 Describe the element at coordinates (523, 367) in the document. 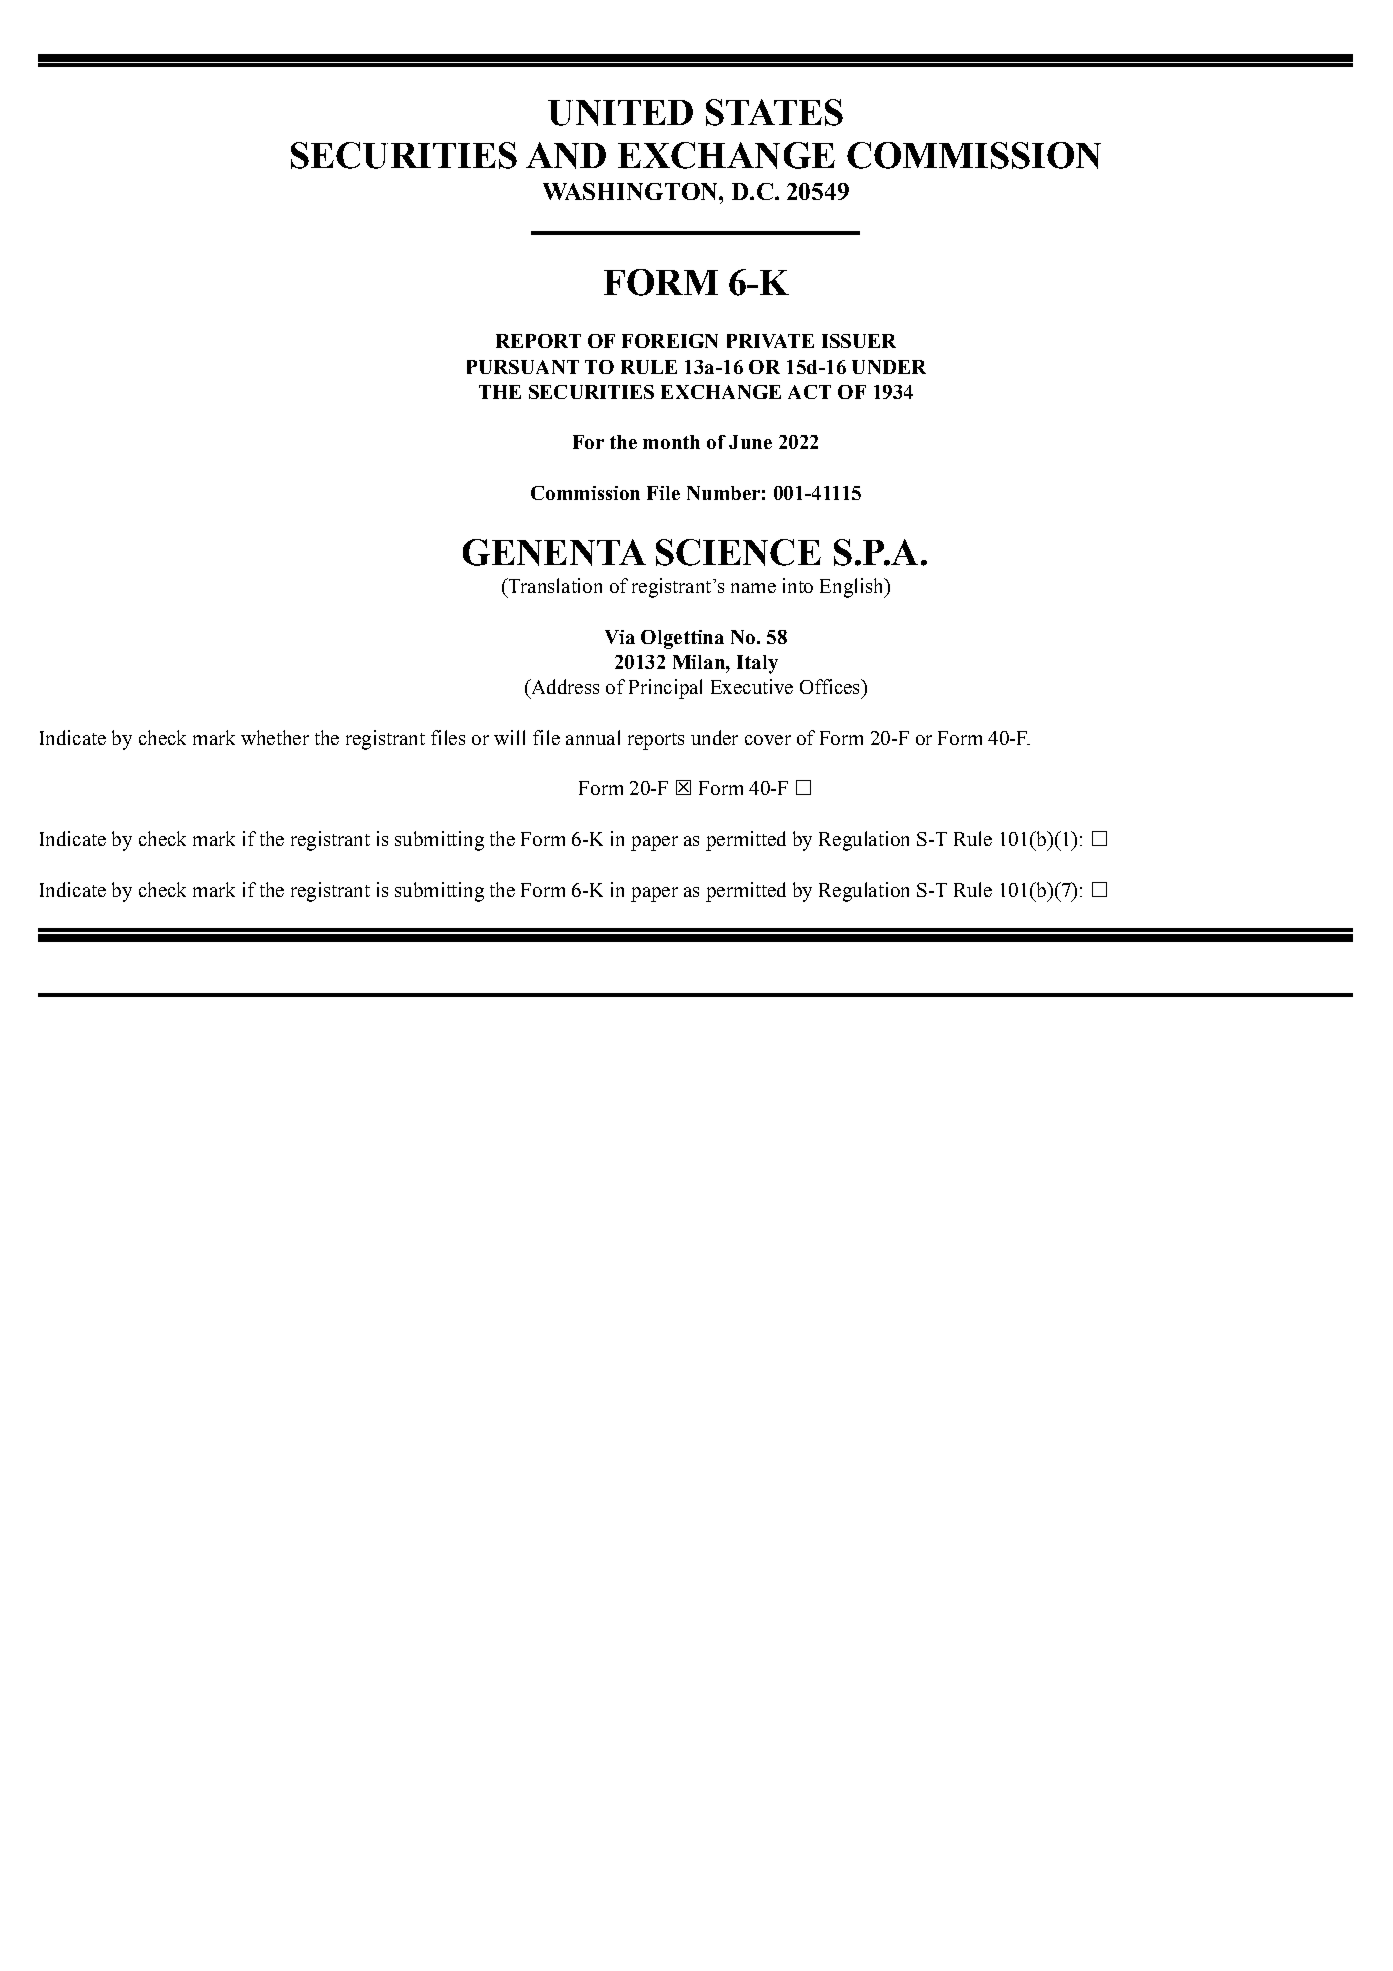

I see `PURSUANT` at that location.
